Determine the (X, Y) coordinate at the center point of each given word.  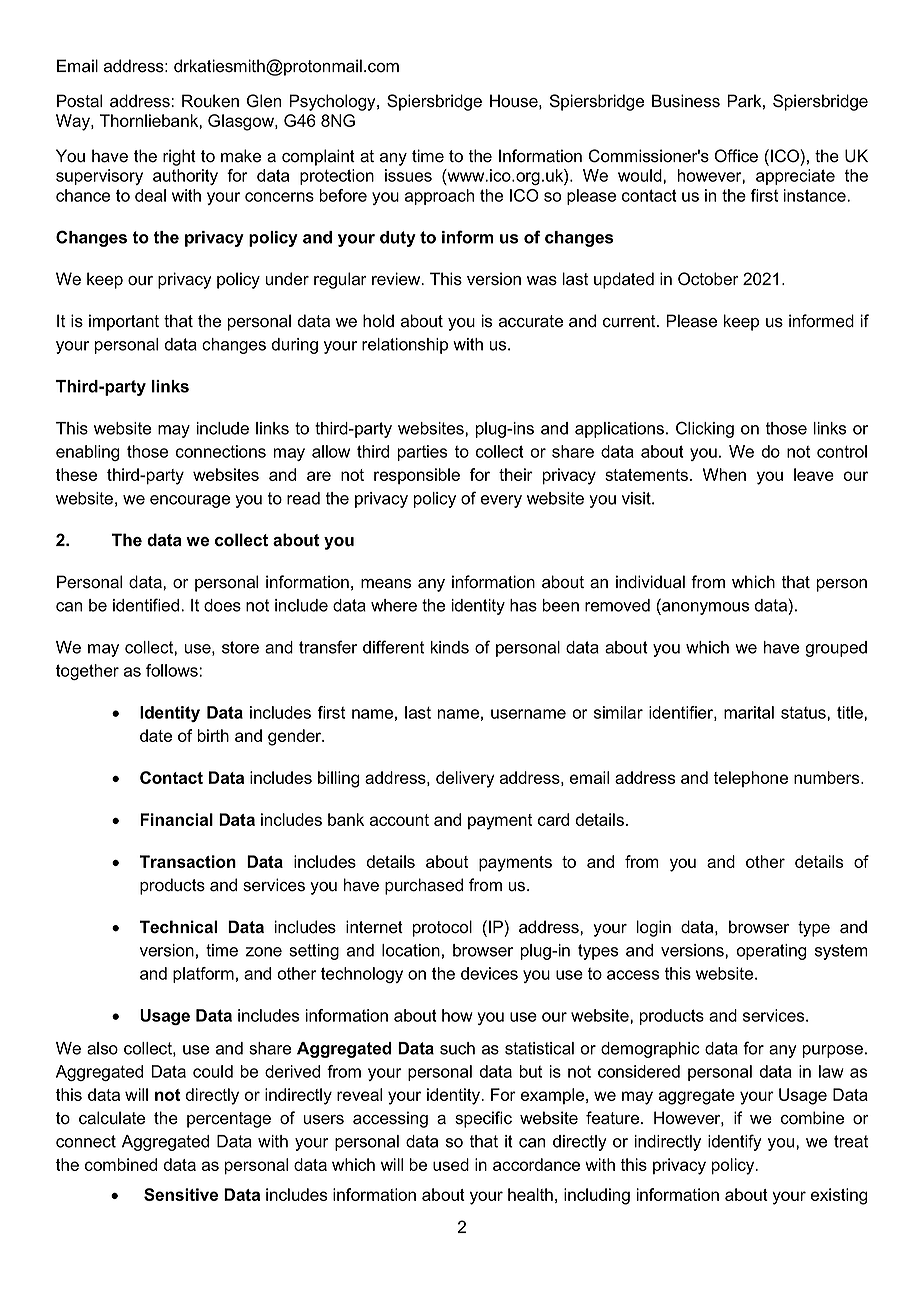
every (501, 501)
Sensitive (181, 1194)
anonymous (704, 608)
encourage (190, 501)
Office (736, 156)
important (124, 322)
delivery (465, 779)
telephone (750, 779)
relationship (405, 346)
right (179, 157)
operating (771, 952)
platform (203, 975)
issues (408, 175)
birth (213, 735)
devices (489, 973)
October (708, 279)
